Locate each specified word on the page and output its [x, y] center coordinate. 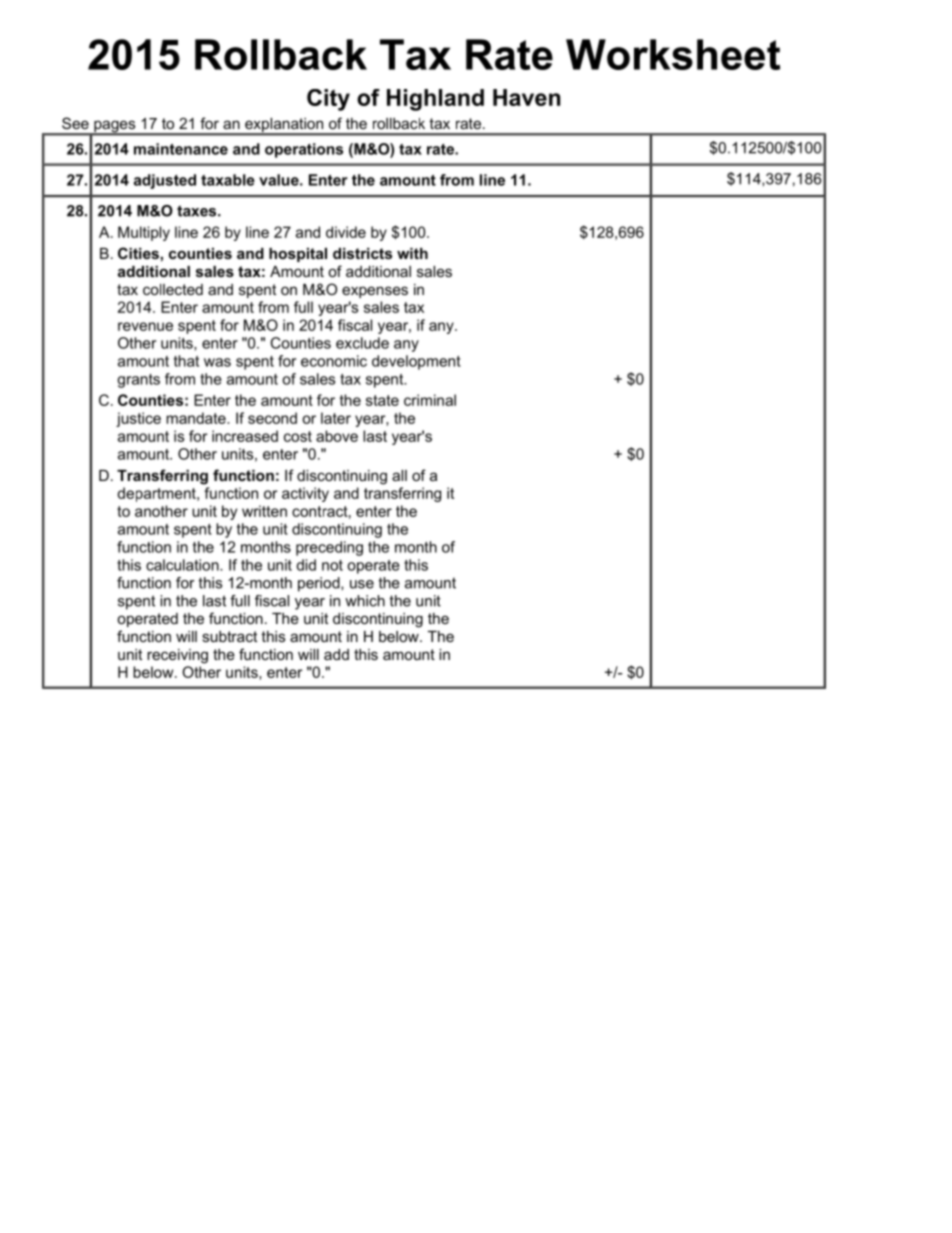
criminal [430, 400]
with [412, 253]
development [416, 362]
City [328, 100]
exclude [362, 343]
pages [115, 127]
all [399, 475]
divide [346, 232]
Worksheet [673, 54]
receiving [177, 656]
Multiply [144, 233]
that [186, 361]
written [264, 511]
